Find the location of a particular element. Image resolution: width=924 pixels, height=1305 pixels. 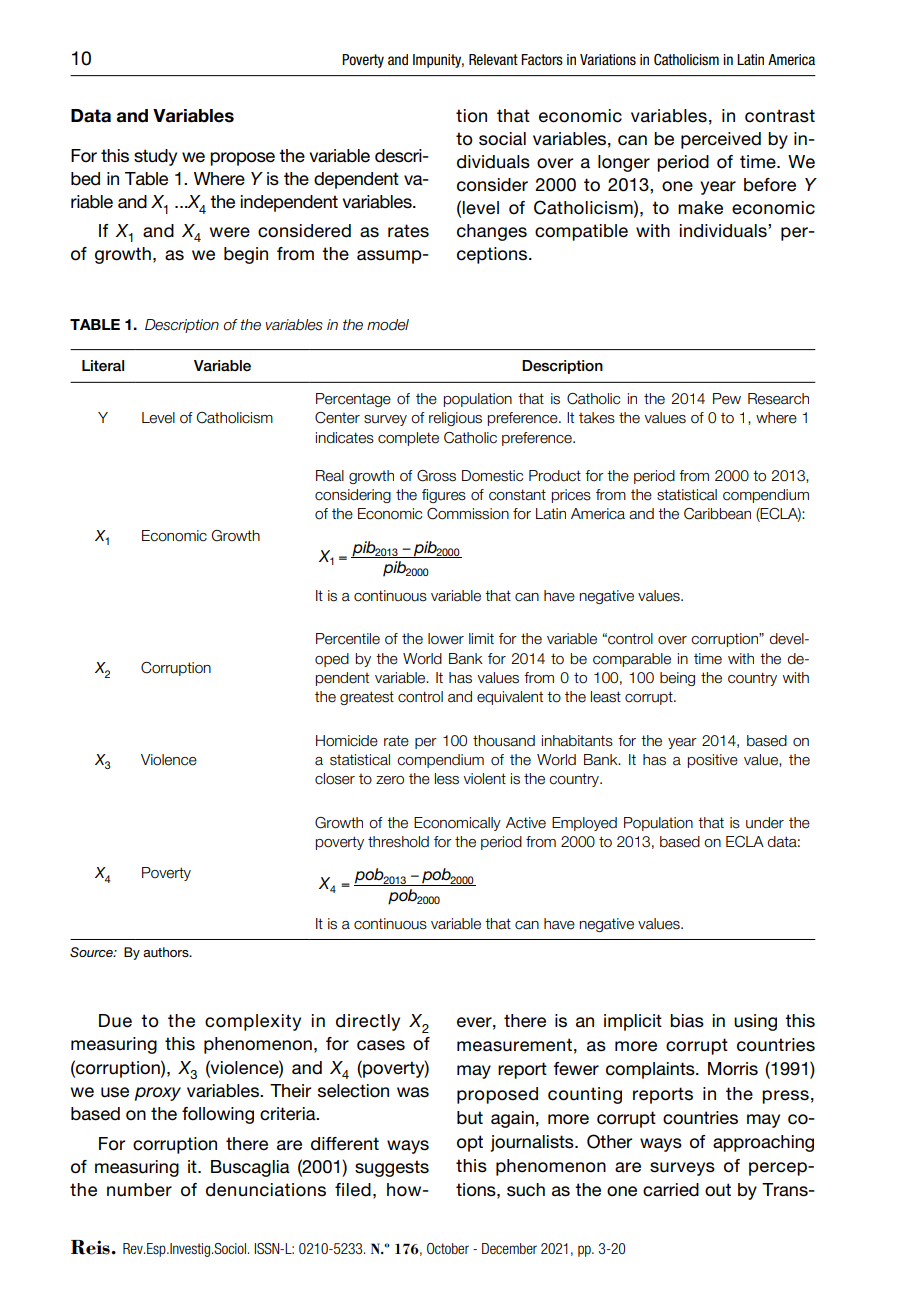

October is located at coordinates (448, 1248).
